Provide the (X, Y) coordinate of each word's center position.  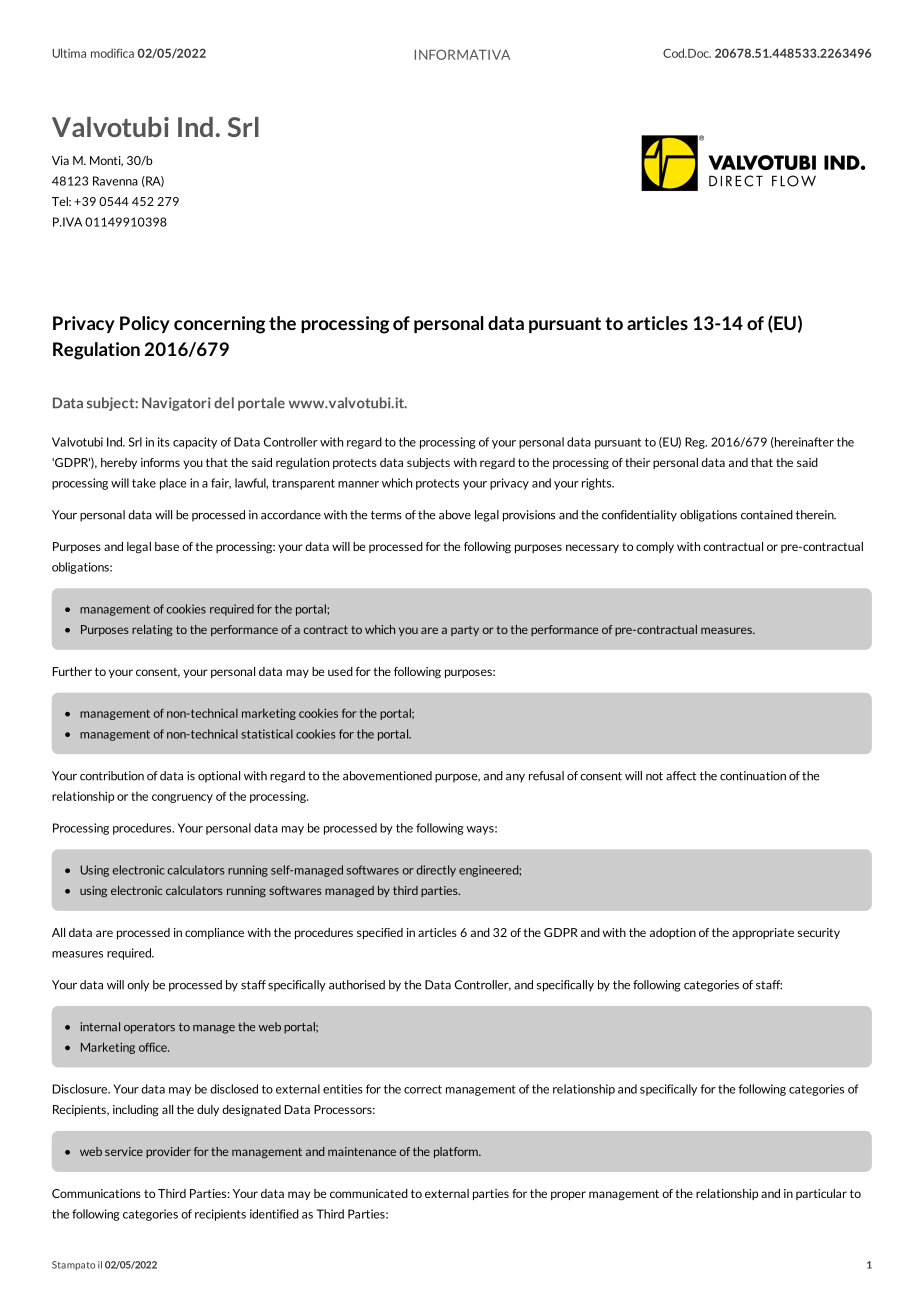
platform (457, 1152)
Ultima (69, 53)
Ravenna (115, 181)
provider (168, 1152)
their (637, 462)
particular (821, 1194)
